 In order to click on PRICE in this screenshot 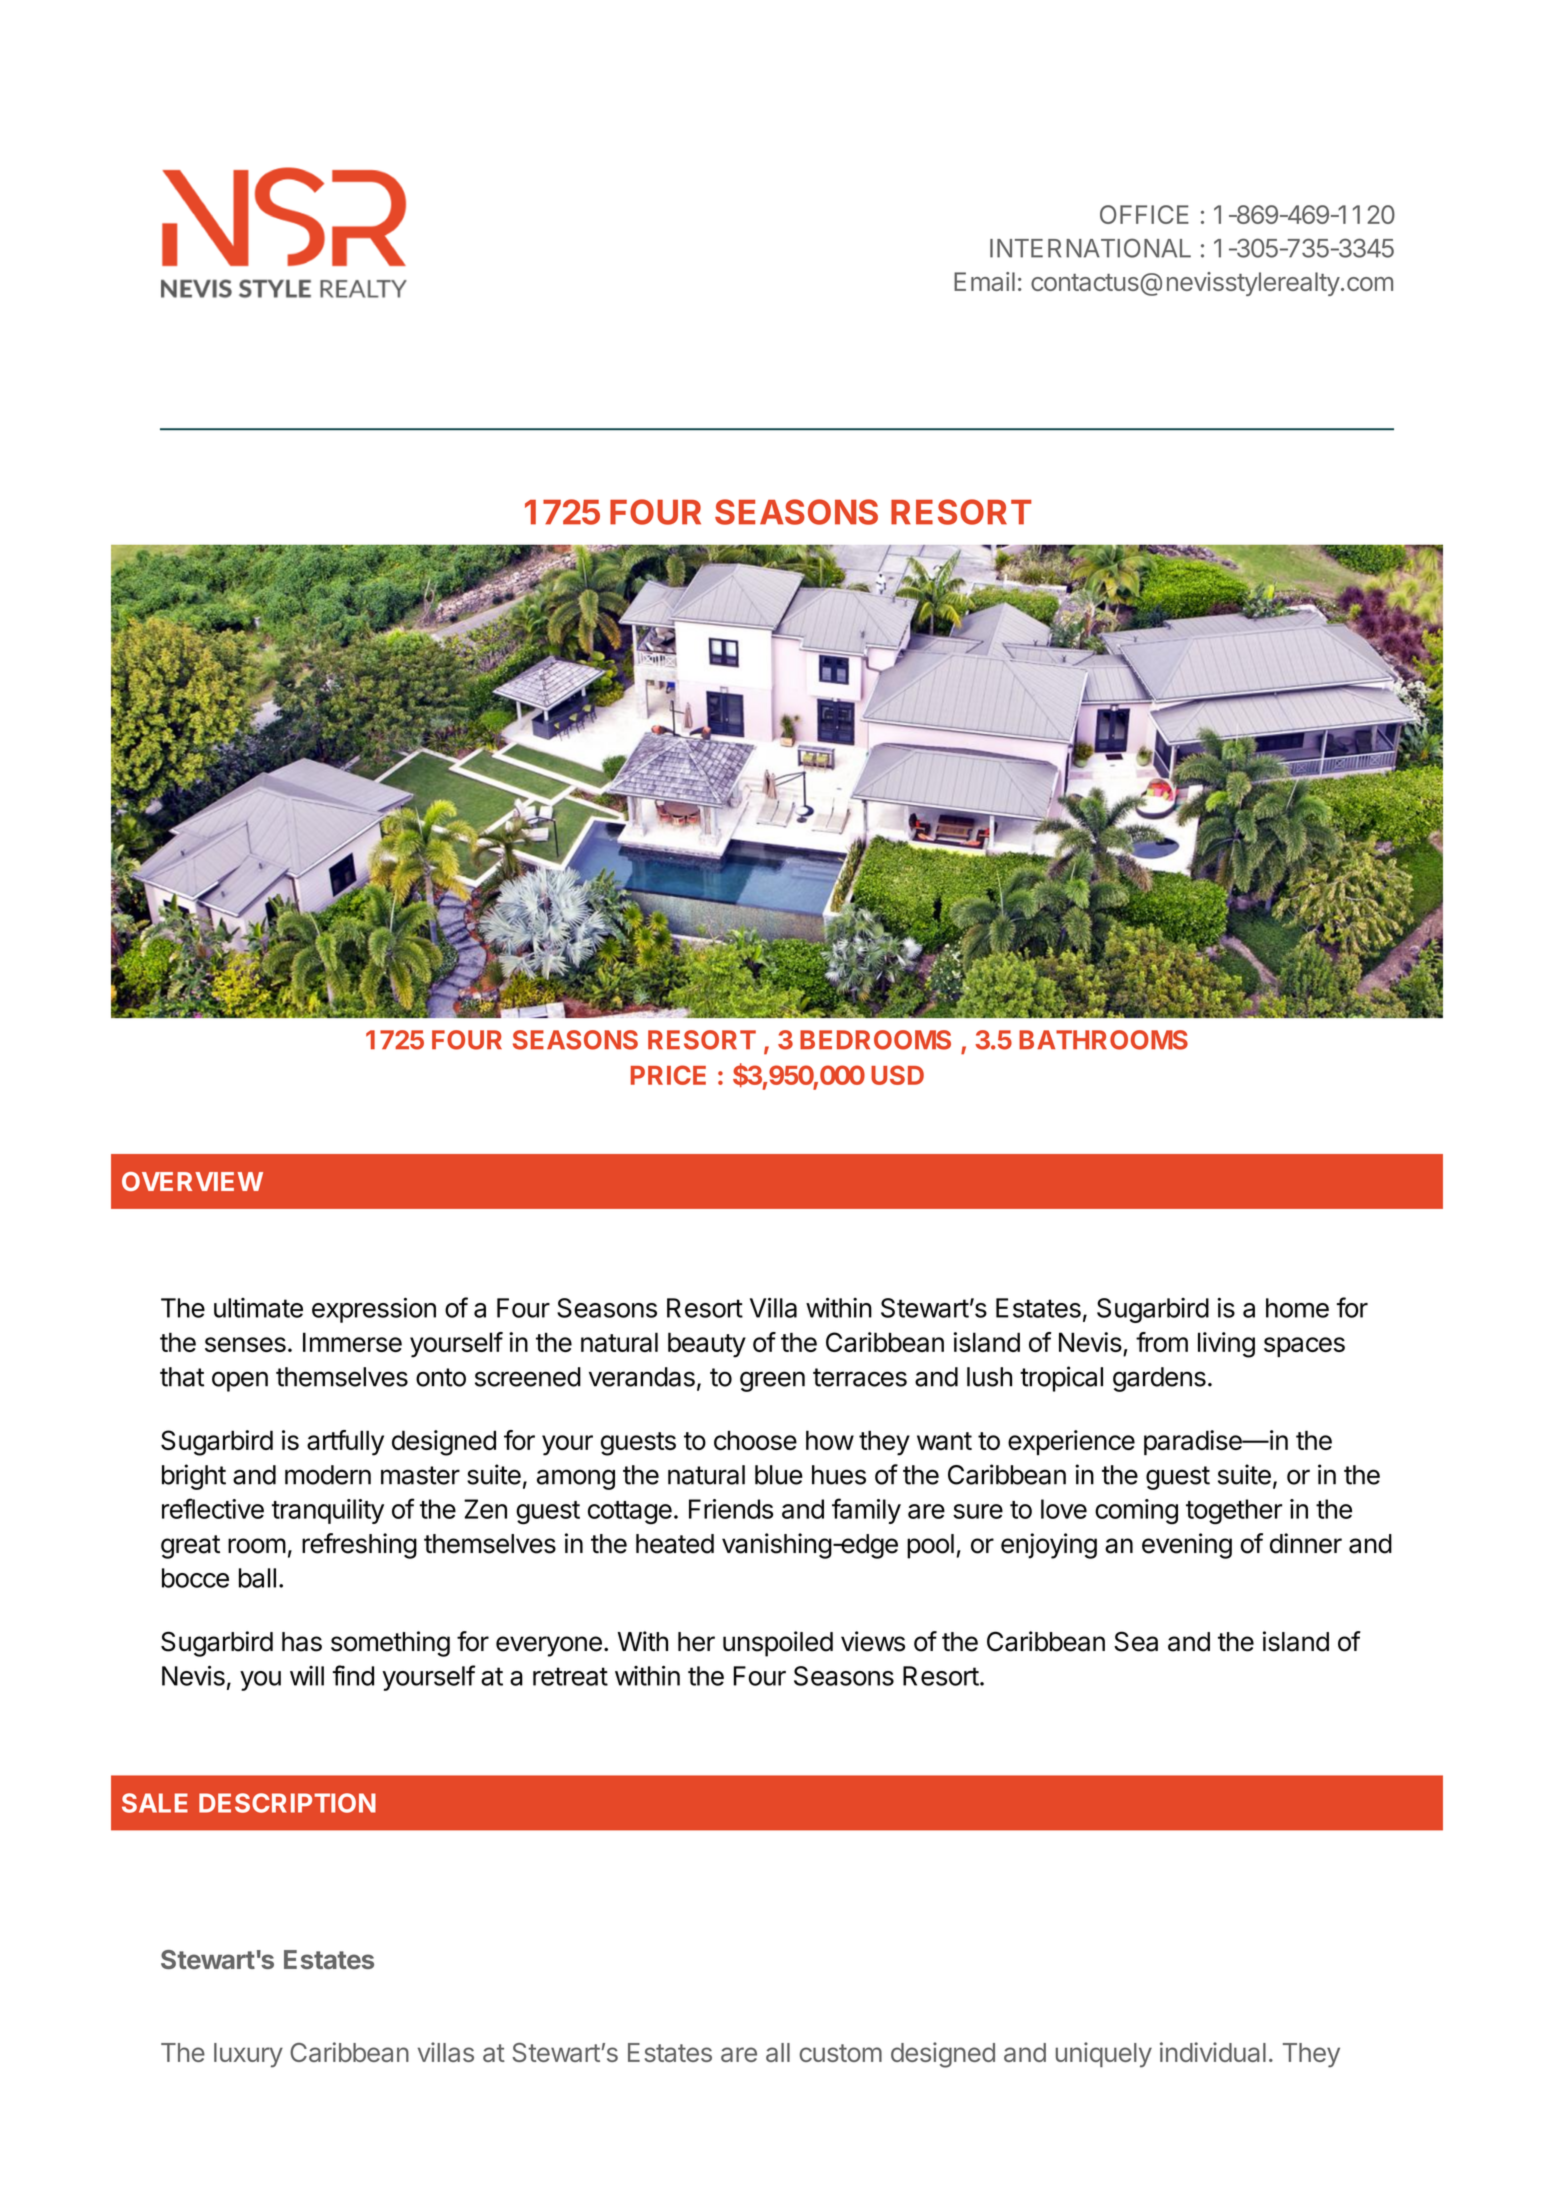, I will do `click(668, 1075)`.
